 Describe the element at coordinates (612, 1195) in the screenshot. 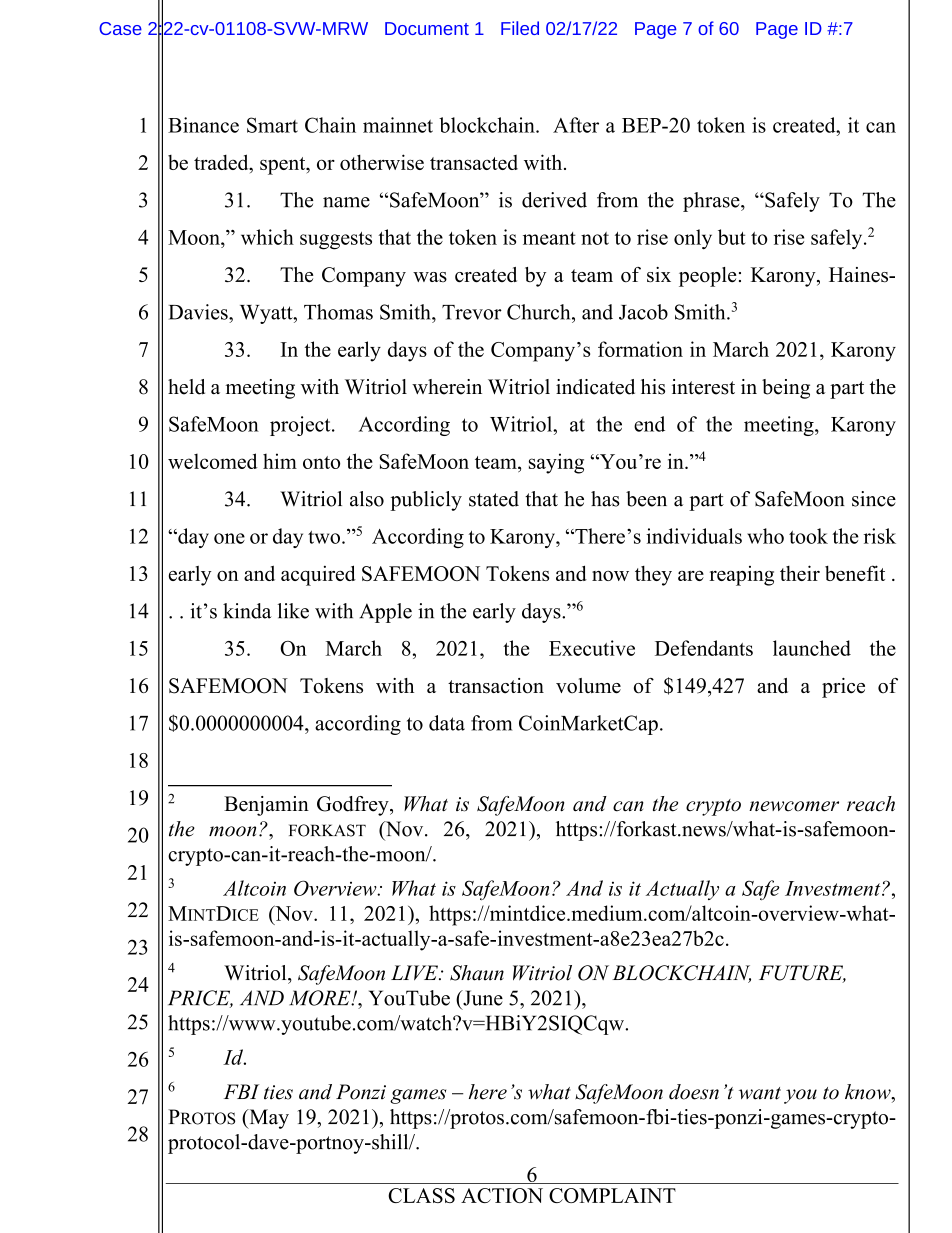

I see `COMPLAINT` at that location.
